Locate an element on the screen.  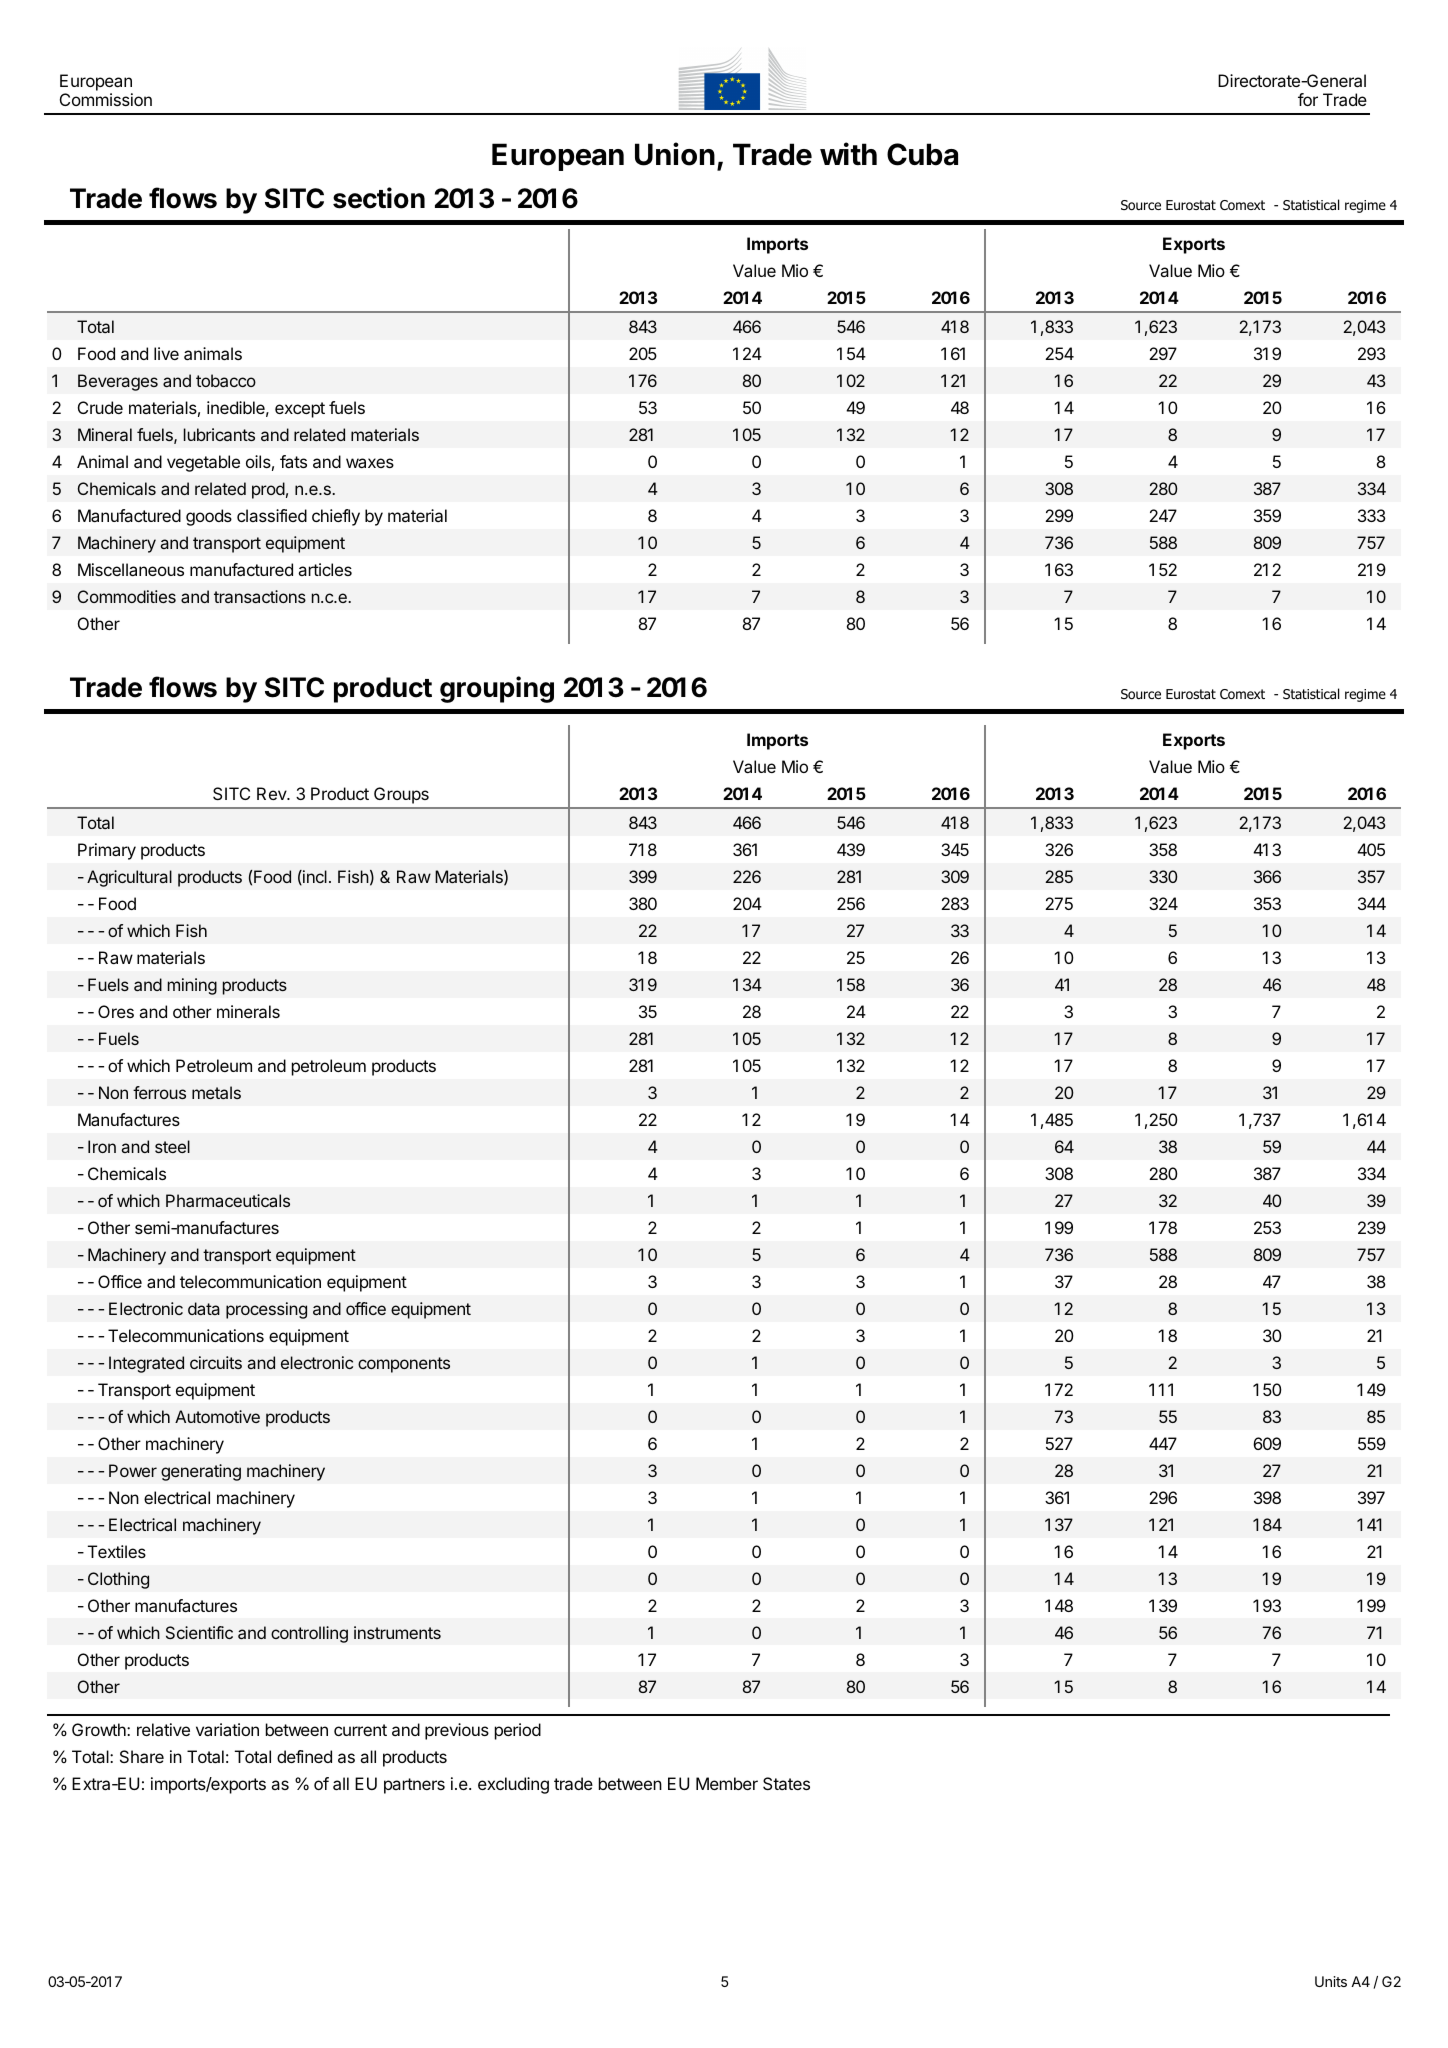
States is located at coordinates (786, 1783).
